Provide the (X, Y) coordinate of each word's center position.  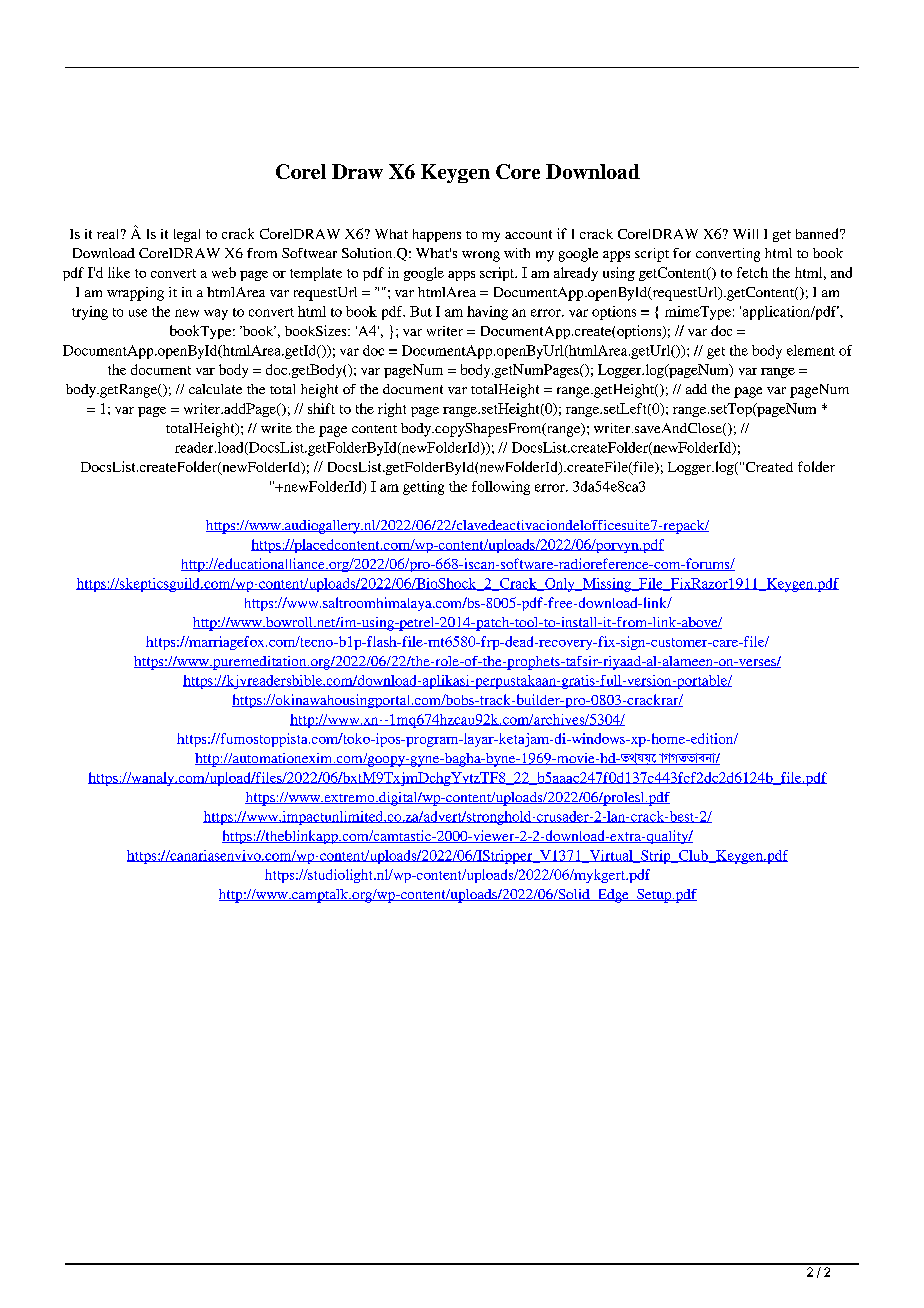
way (216, 314)
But (421, 311)
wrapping (135, 294)
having (487, 313)
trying (90, 313)
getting (423, 488)
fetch (752, 272)
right (392, 410)
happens (437, 235)
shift (321, 408)
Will (745, 234)
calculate (215, 389)
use (138, 313)
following (501, 488)
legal (187, 235)
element (811, 350)
